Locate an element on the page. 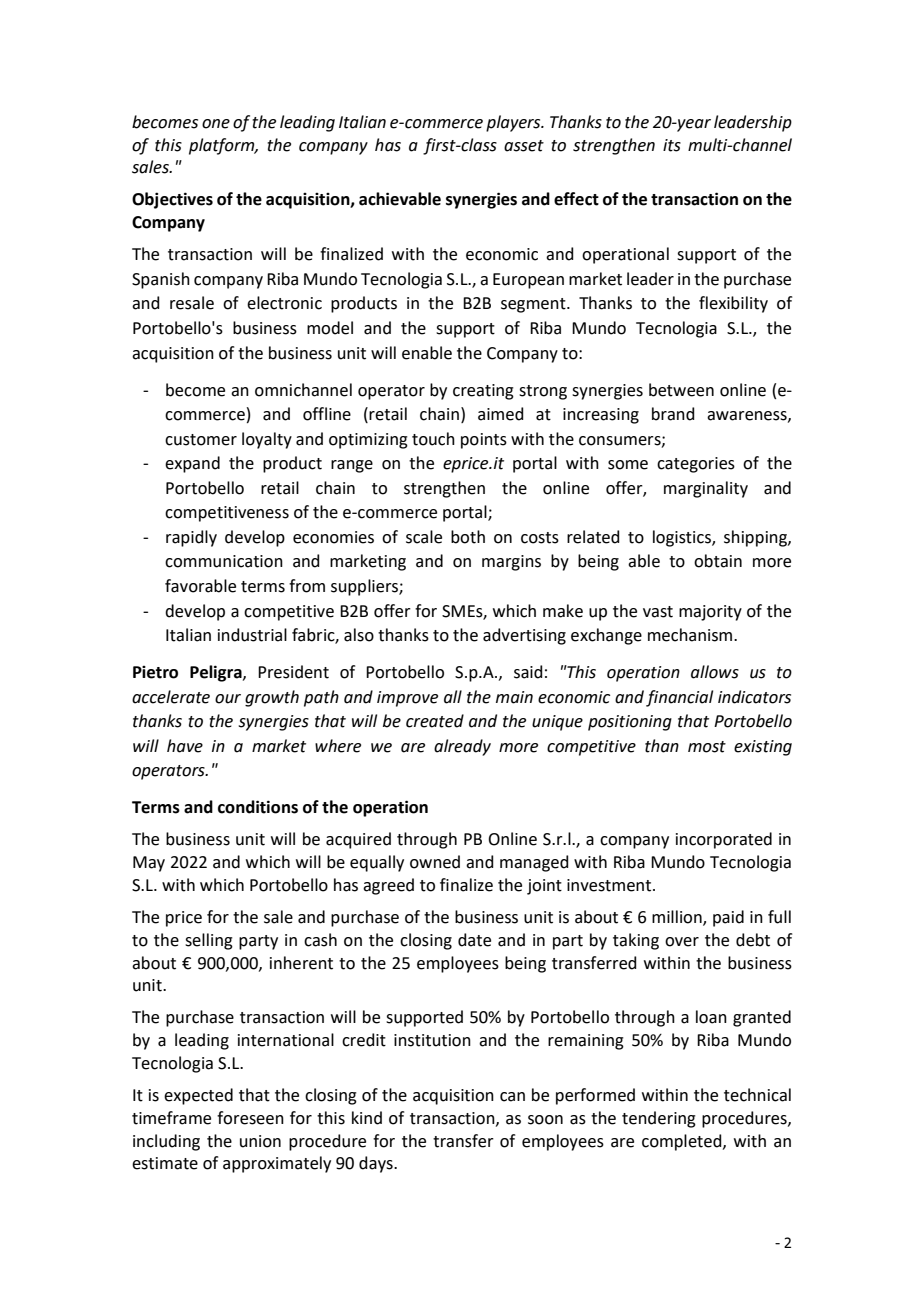 The height and width of the document is (1308, 924). already is located at coordinates (462, 747).
